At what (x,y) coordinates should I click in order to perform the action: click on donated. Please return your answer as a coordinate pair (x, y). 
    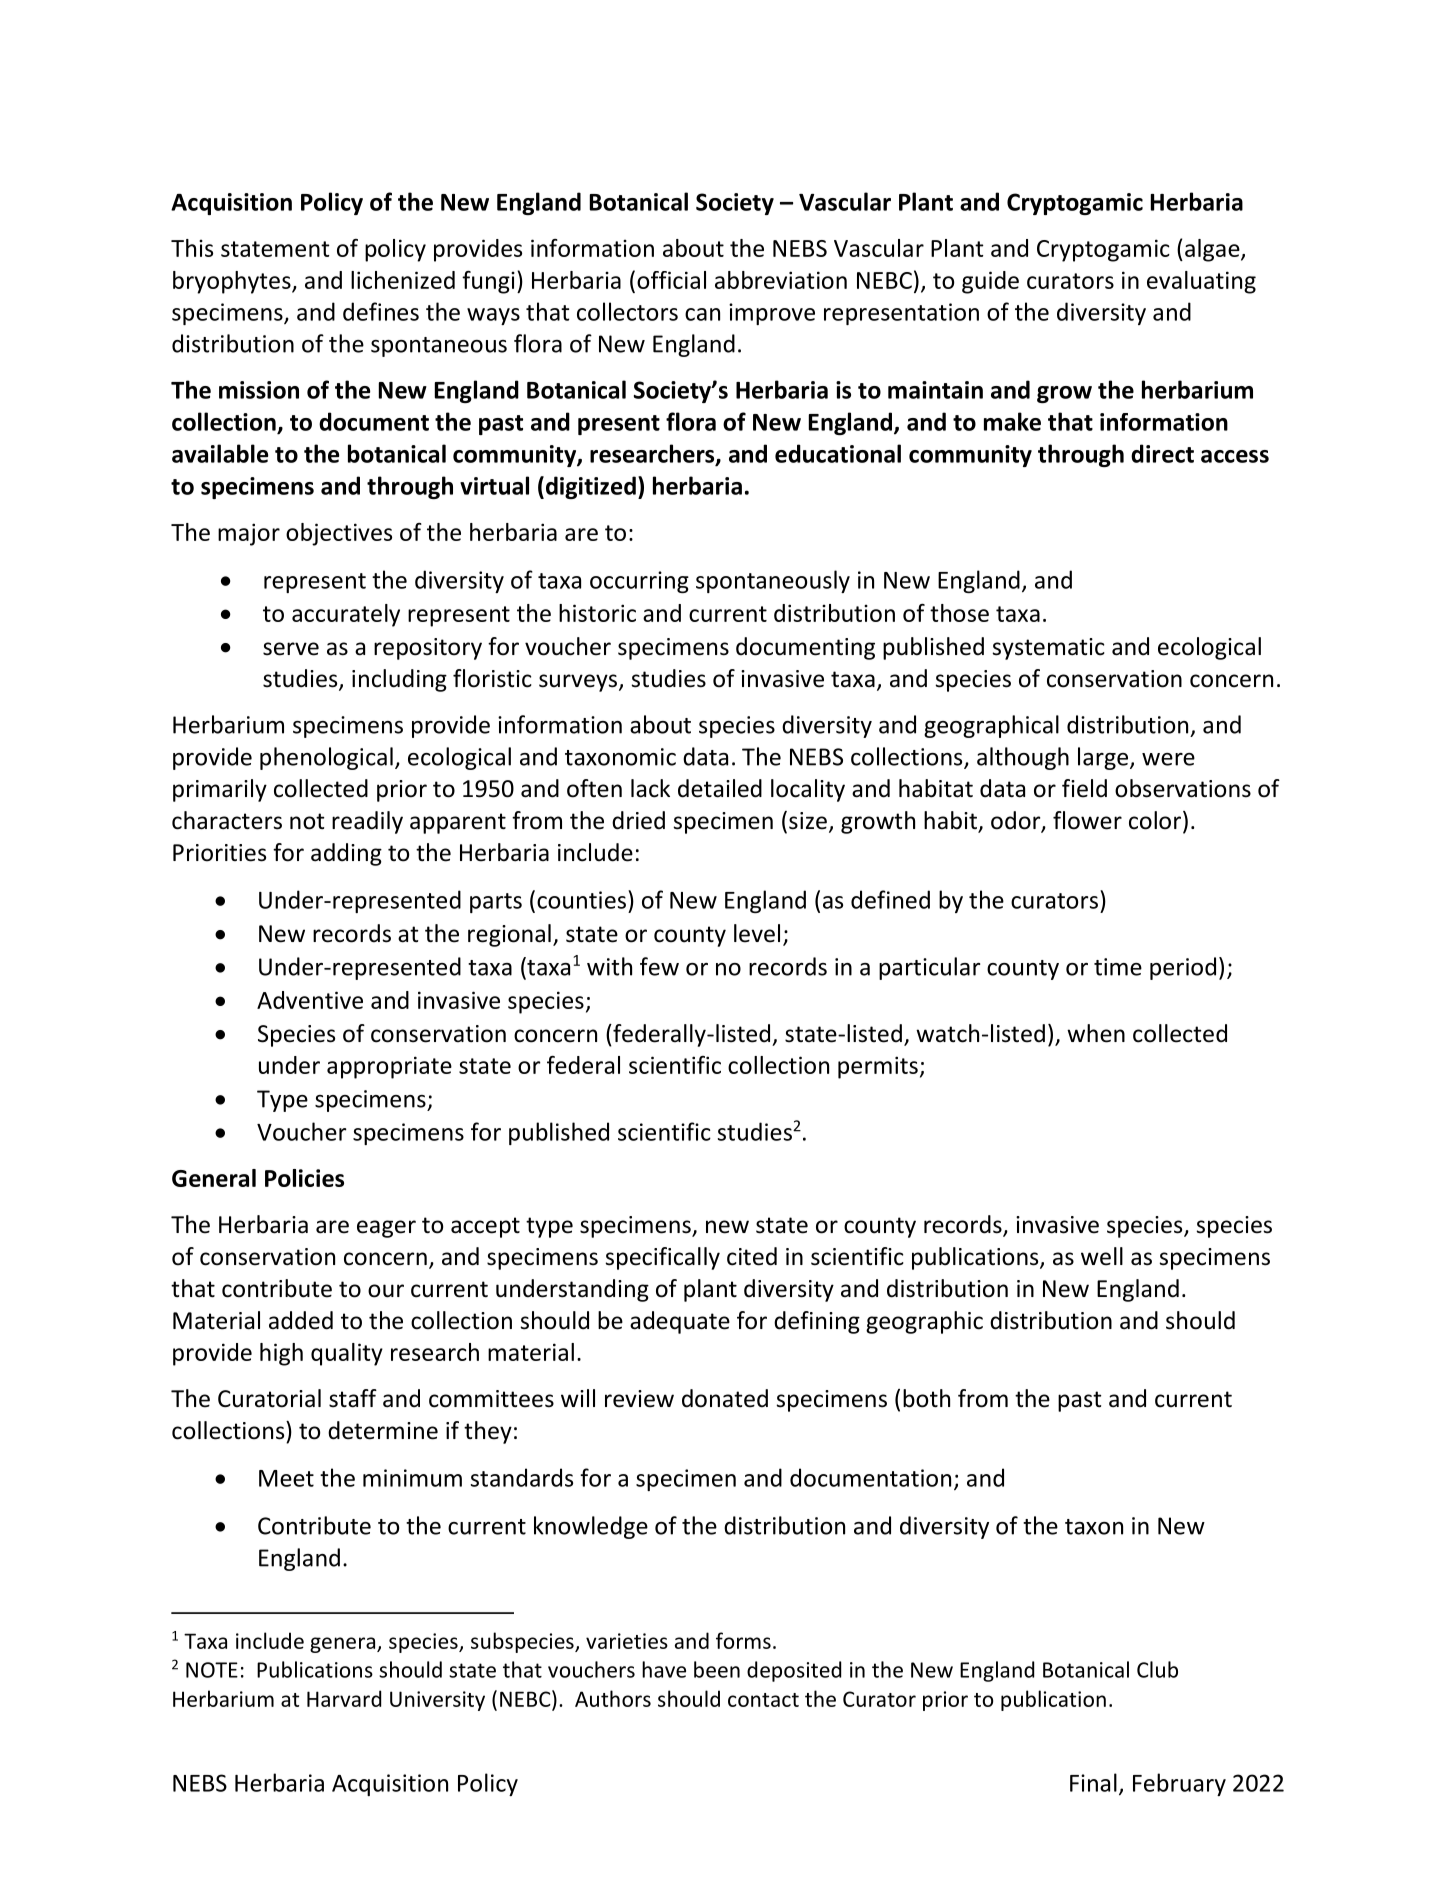
    Looking at the image, I should click on (725, 1398).
